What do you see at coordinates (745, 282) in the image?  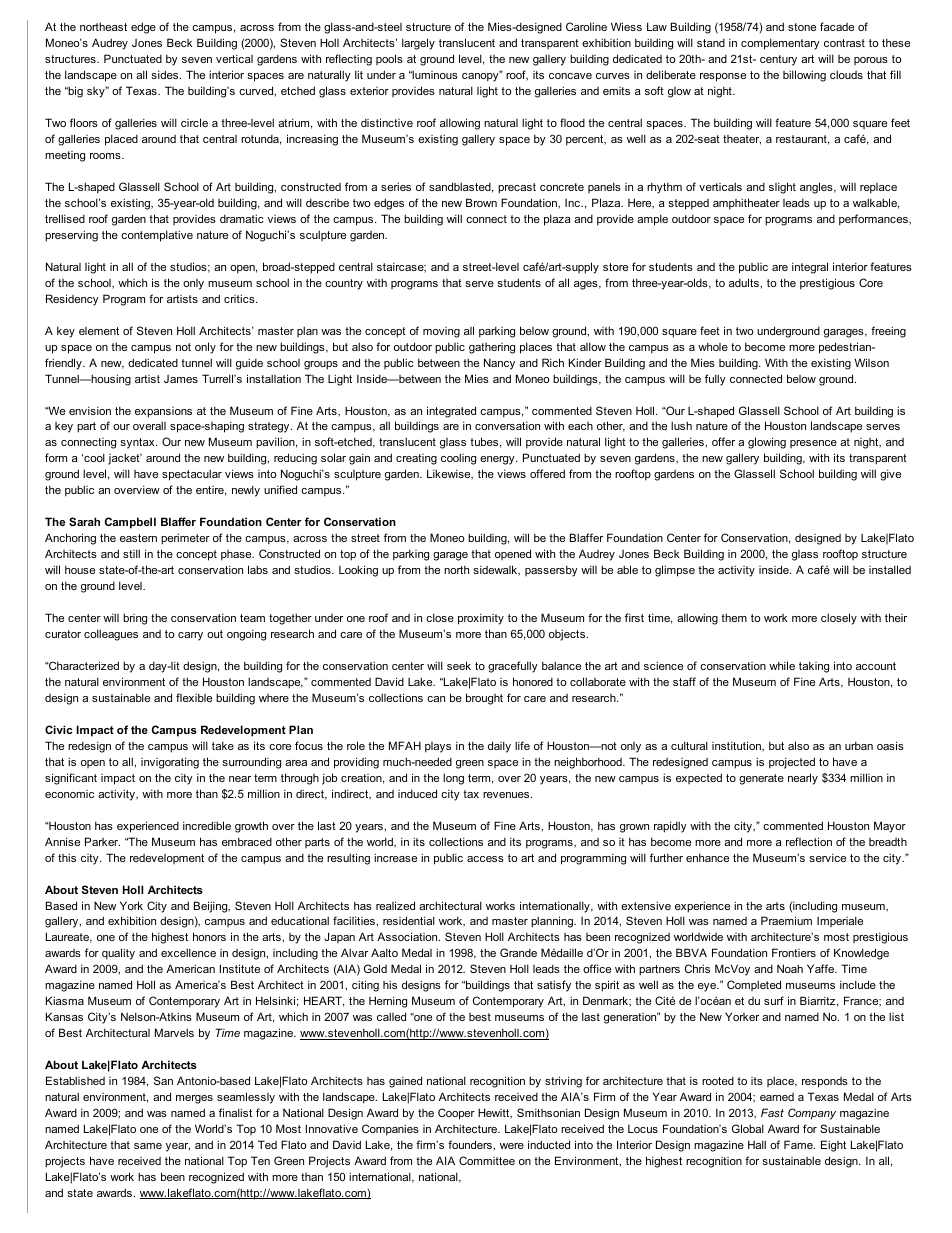 I see `adults` at bounding box center [745, 282].
